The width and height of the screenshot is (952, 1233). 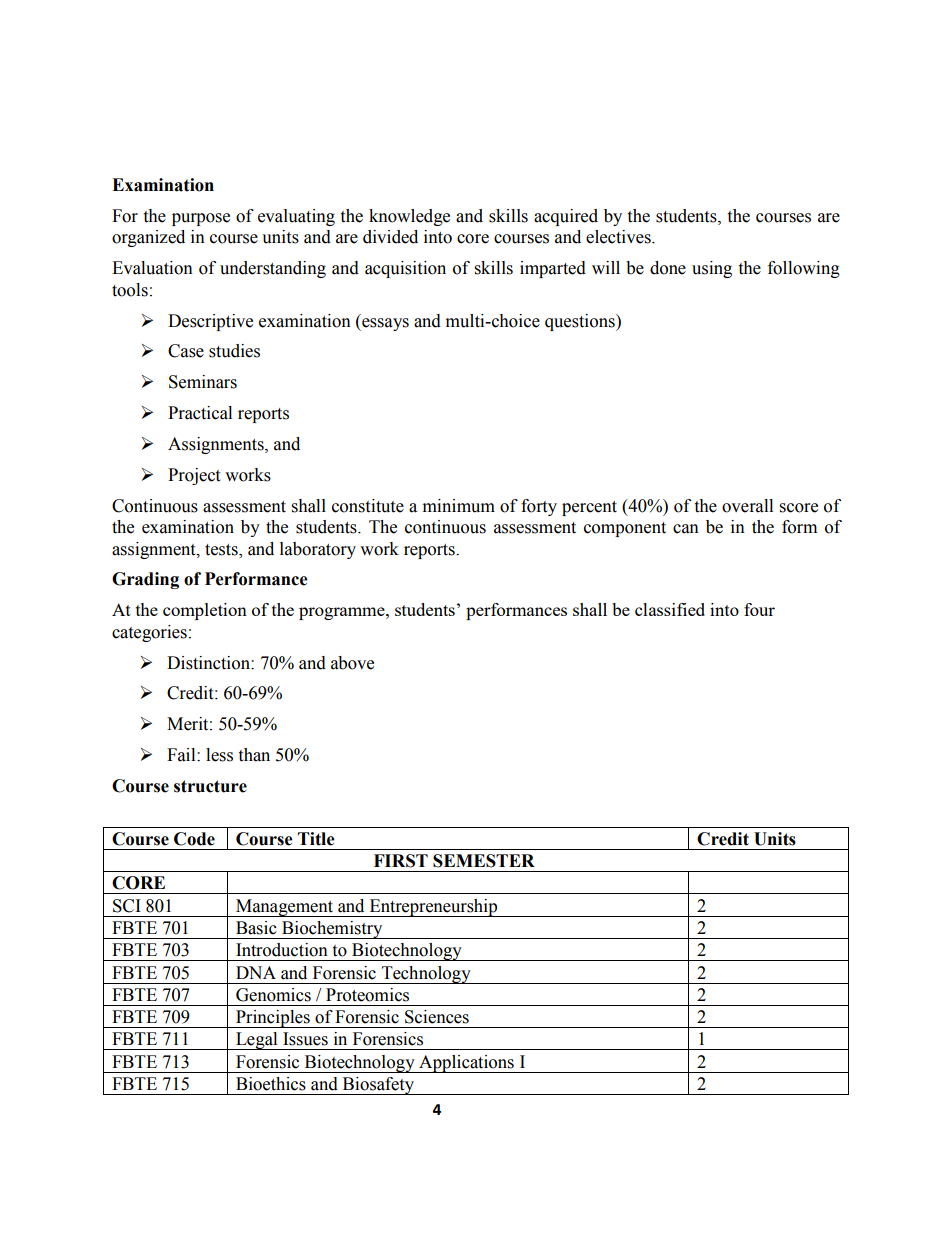 I want to click on above, so click(x=352, y=663).
